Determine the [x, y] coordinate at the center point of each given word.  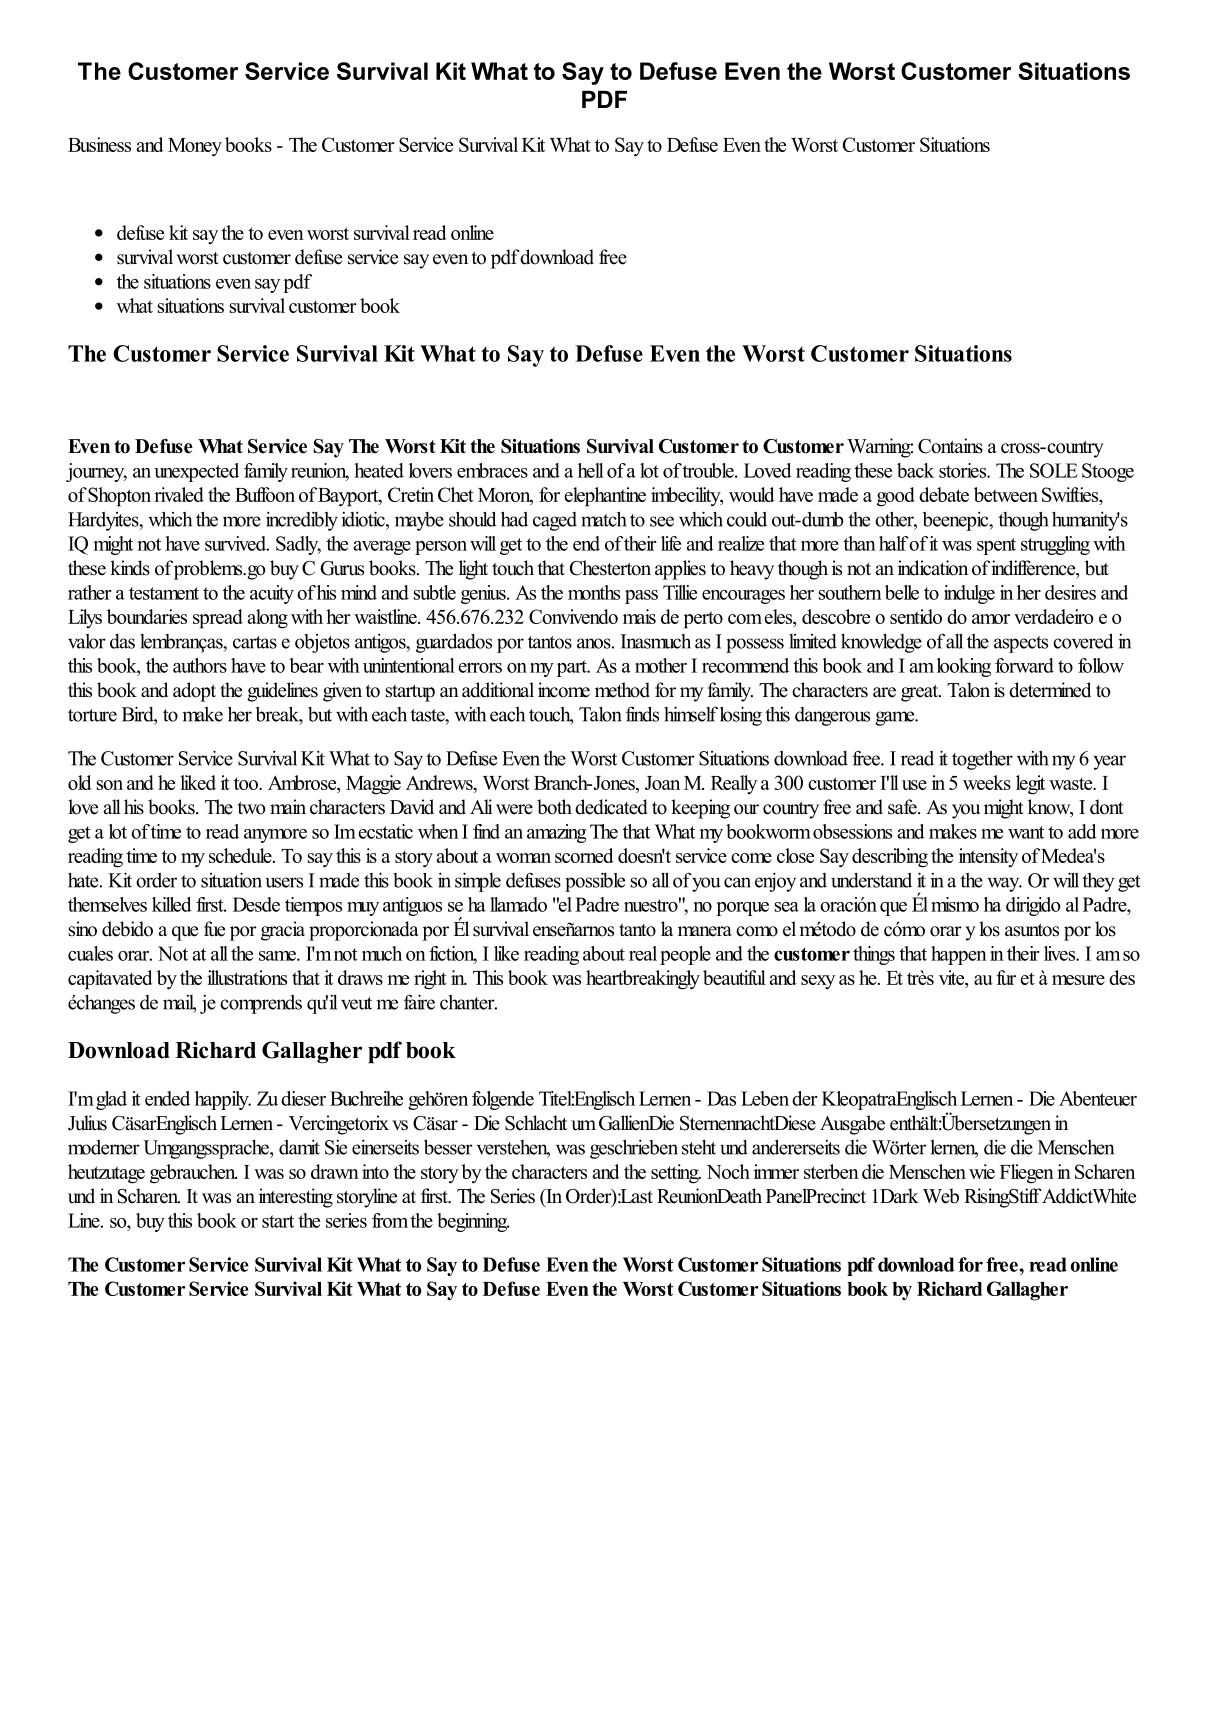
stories [964, 470]
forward [1024, 665]
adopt [194, 692]
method [622, 690]
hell [591, 470]
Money [195, 147]
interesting [296, 1198]
